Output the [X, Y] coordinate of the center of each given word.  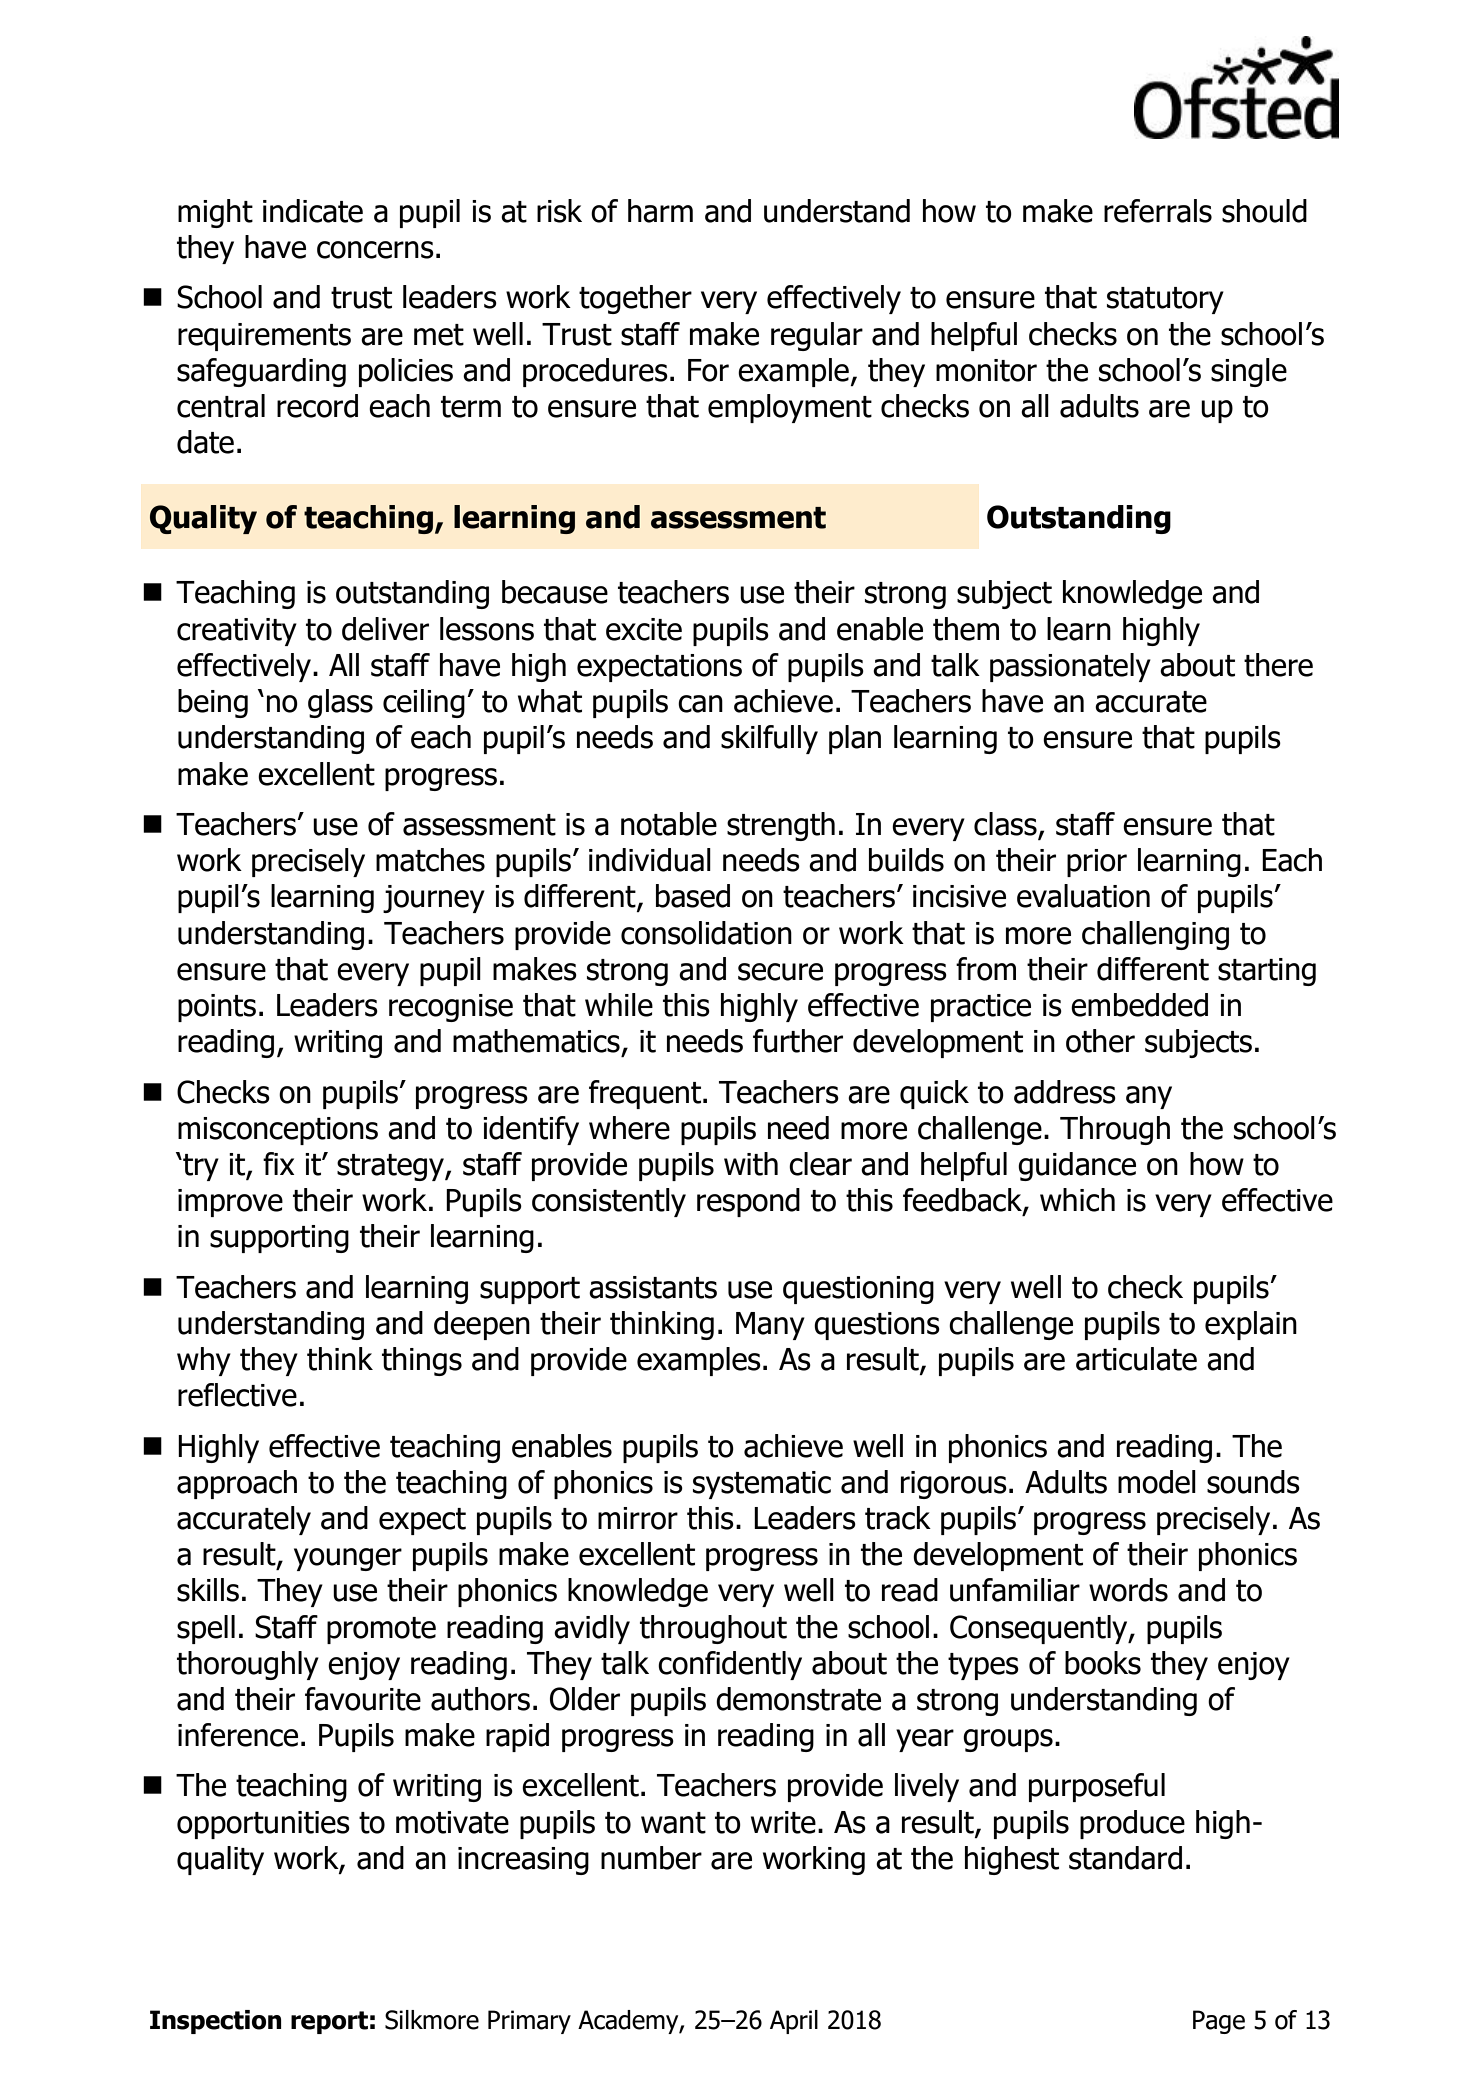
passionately [1070, 667]
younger [348, 1559]
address [1065, 1092]
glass [340, 703]
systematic [762, 1485]
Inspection [216, 2022]
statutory [1165, 300]
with [751, 1164]
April [794, 2022]
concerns [375, 250]
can [700, 704]
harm [660, 211]
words [1128, 1590]
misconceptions [278, 1131]
